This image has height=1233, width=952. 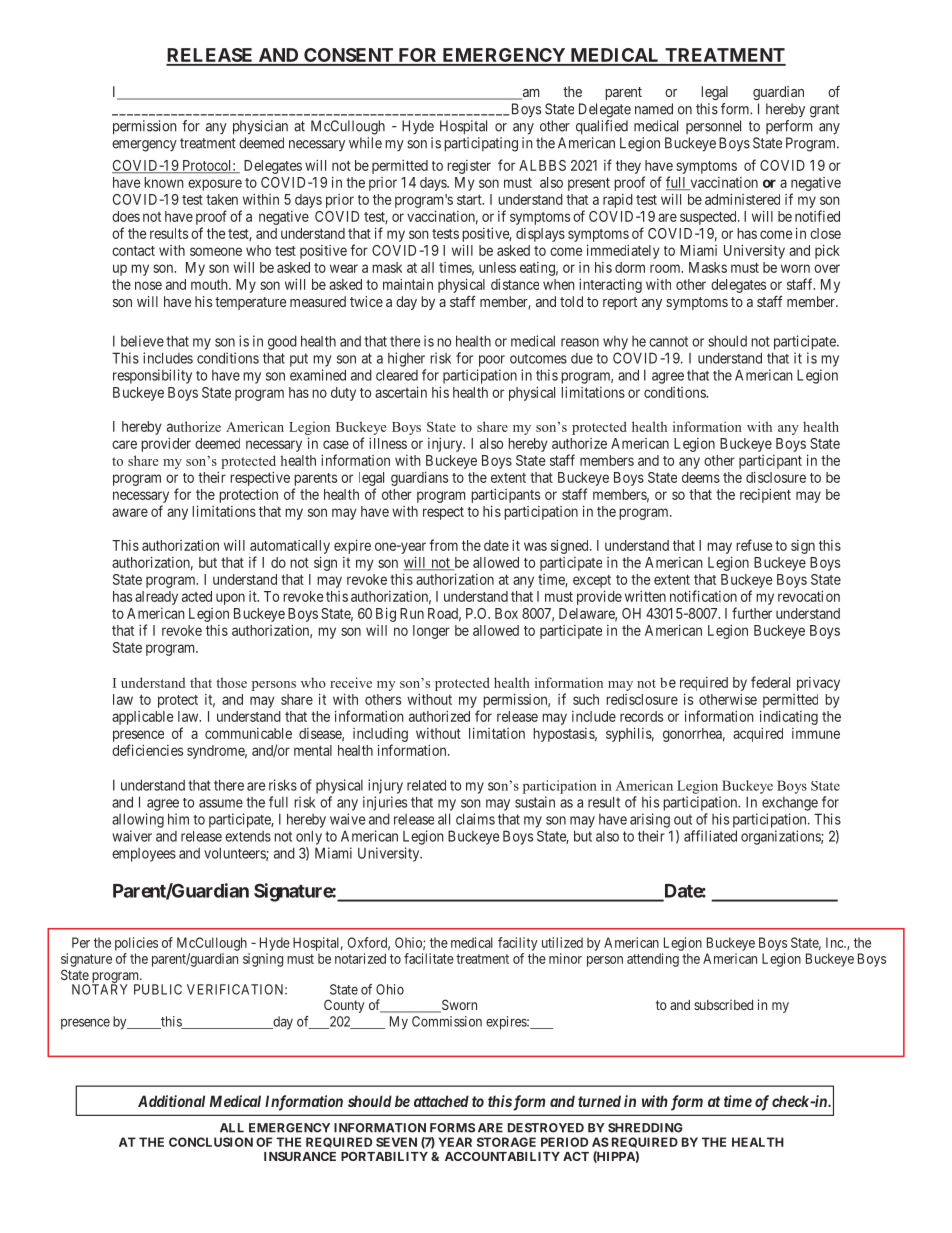 What do you see at coordinates (443, 545) in the image?
I see `from` at bounding box center [443, 545].
